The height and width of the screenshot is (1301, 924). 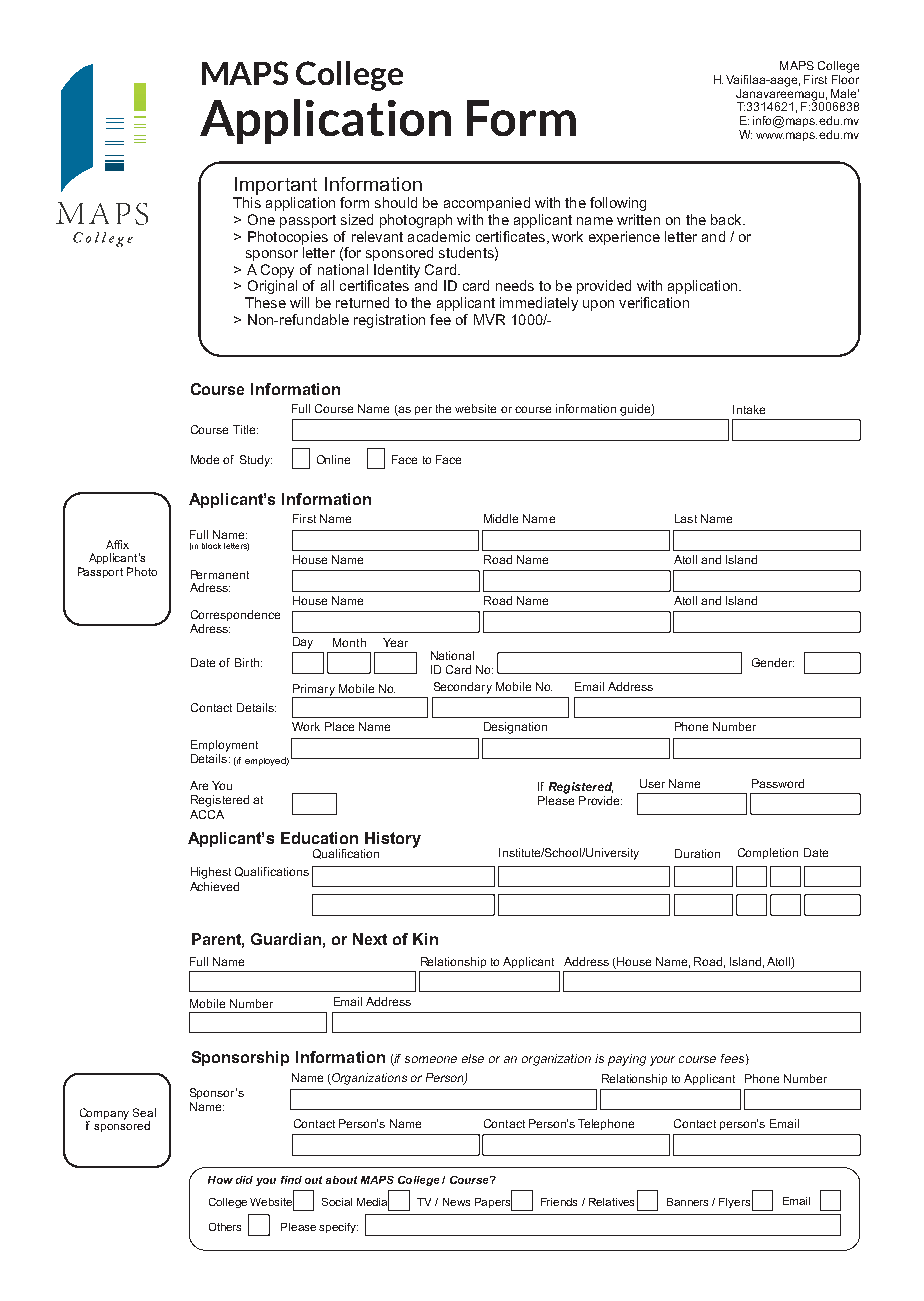 I want to click on Achieved, so click(x=214, y=886).
